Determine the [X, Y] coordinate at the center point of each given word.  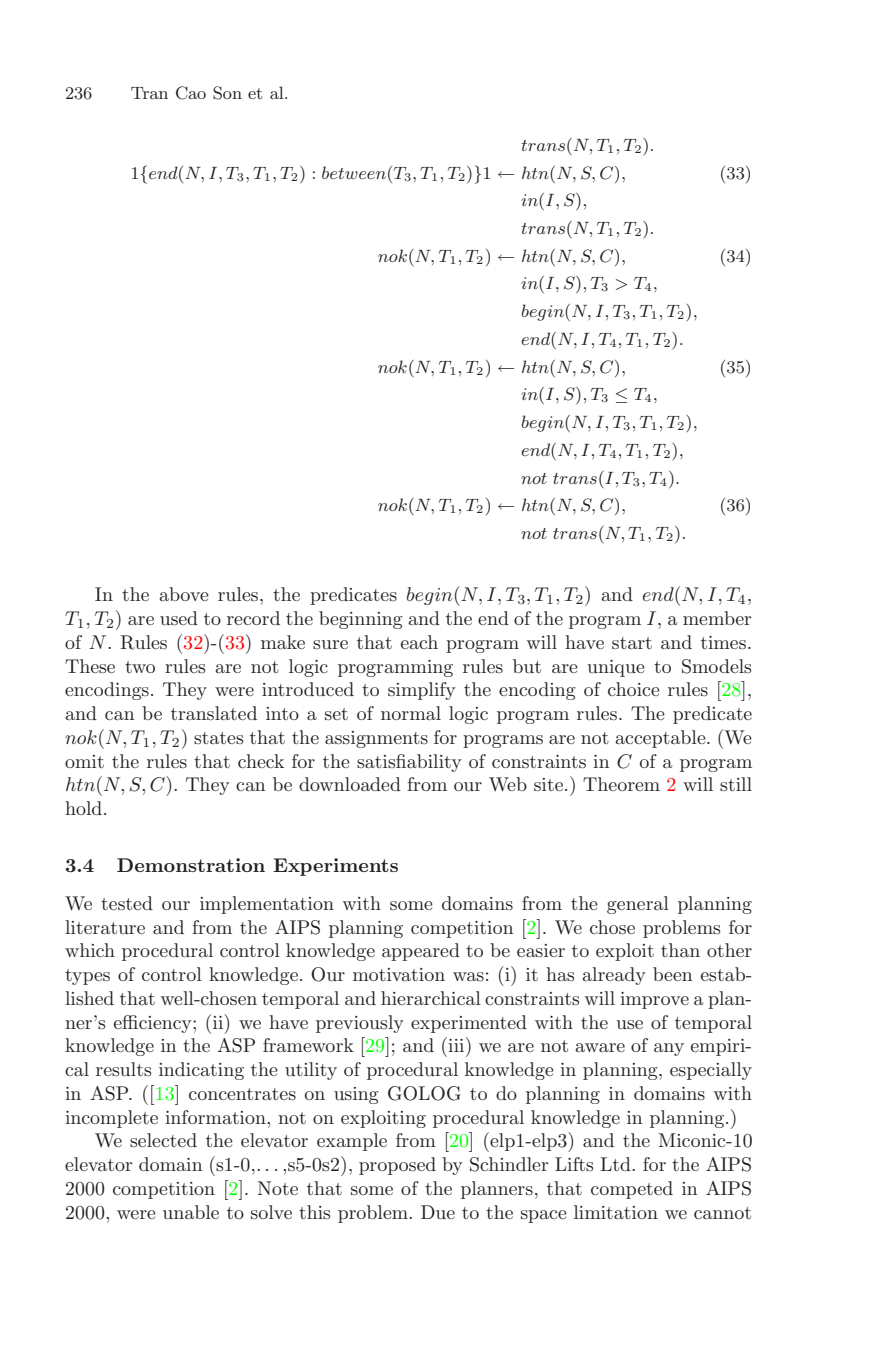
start [632, 643]
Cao [191, 93]
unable [191, 1212]
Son [227, 93]
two [140, 667]
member [717, 618]
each [419, 642]
